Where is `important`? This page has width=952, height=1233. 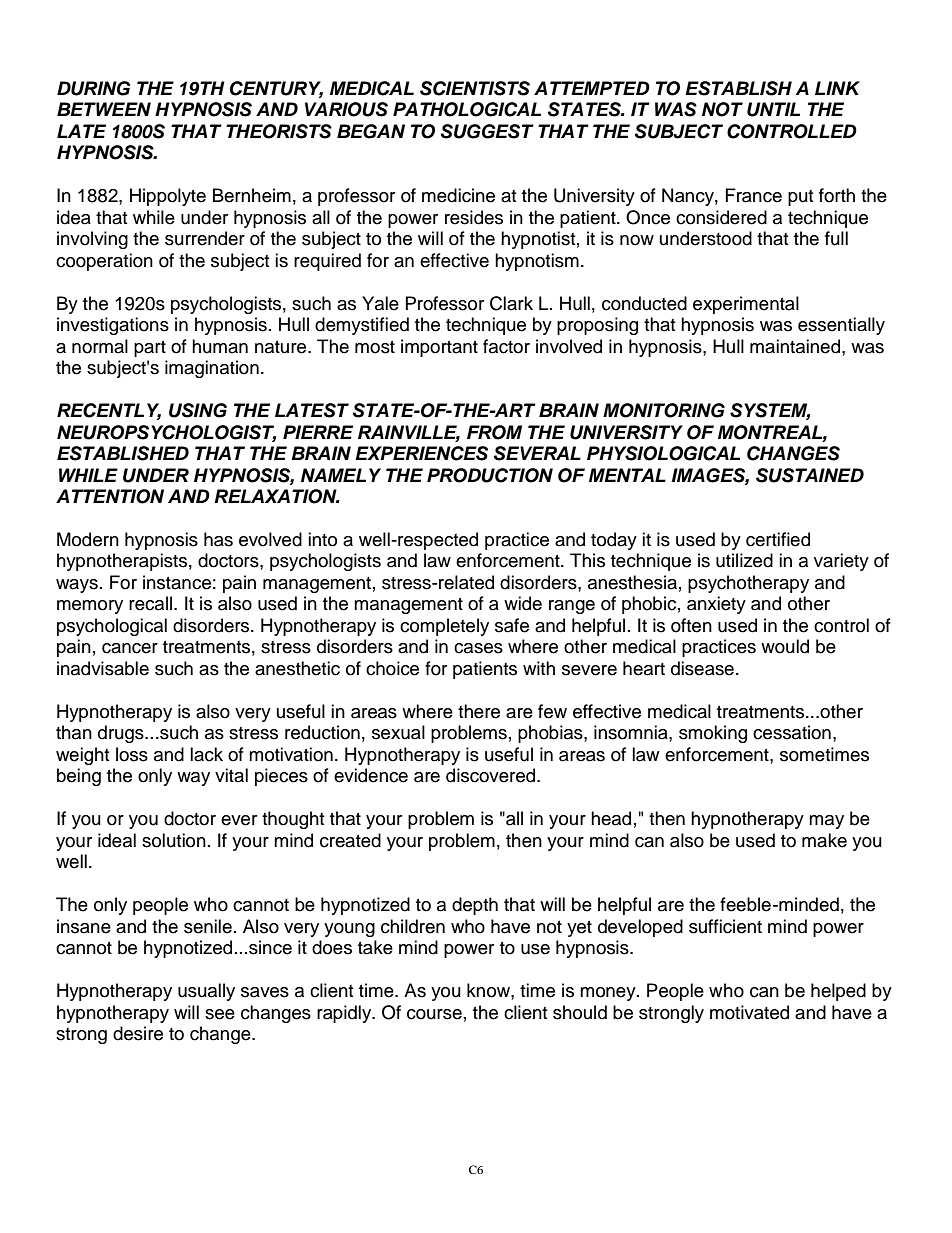 important is located at coordinates (439, 348).
